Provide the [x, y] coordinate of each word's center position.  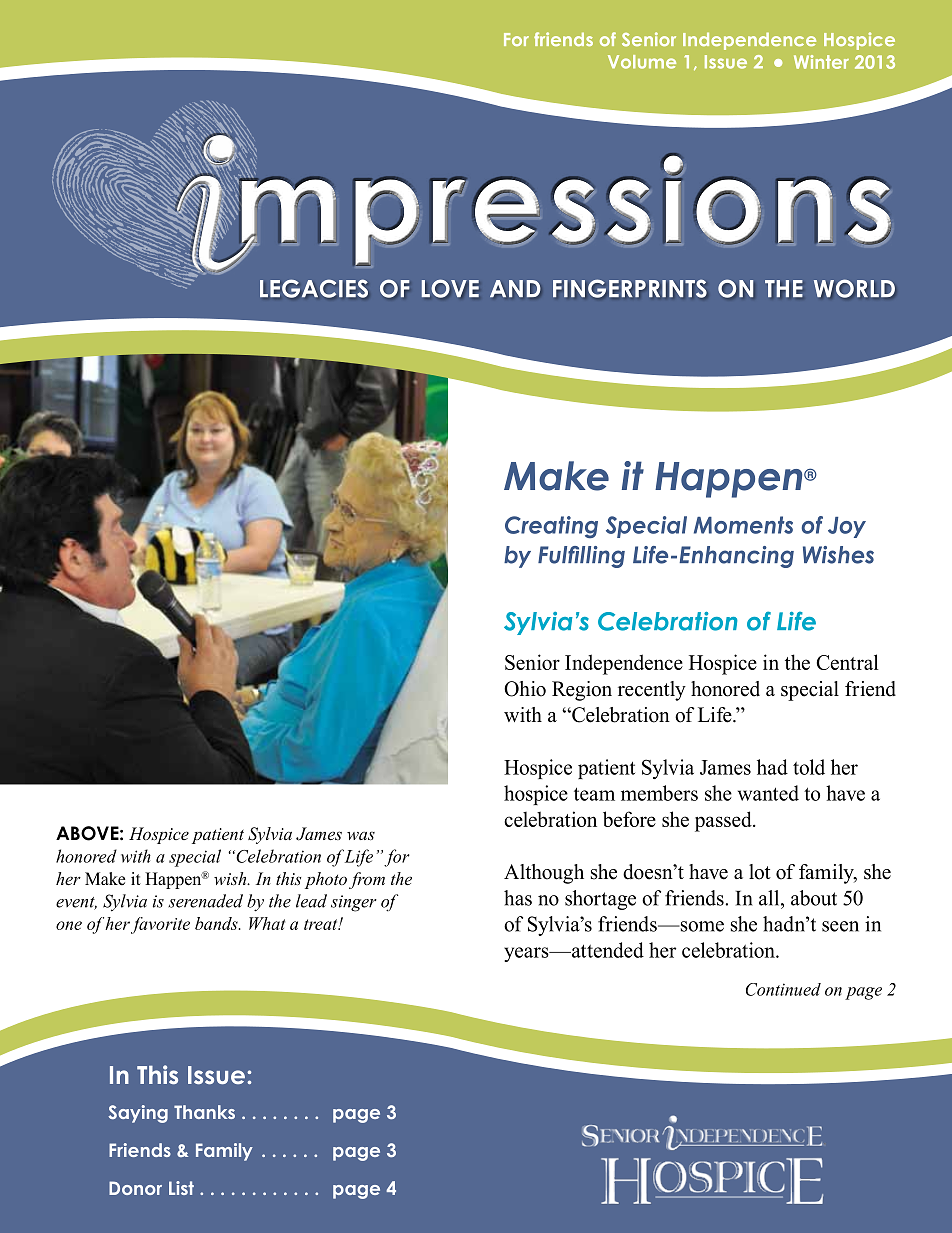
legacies [314, 288]
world [854, 288]
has [518, 898]
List [181, 1188]
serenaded [205, 901]
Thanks [204, 1112]
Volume [642, 62]
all [770, 898]
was [361, 835]
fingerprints [630, 288]
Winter [821, 62]
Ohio [525, 689]
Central [847, 662]
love [450, 288]
